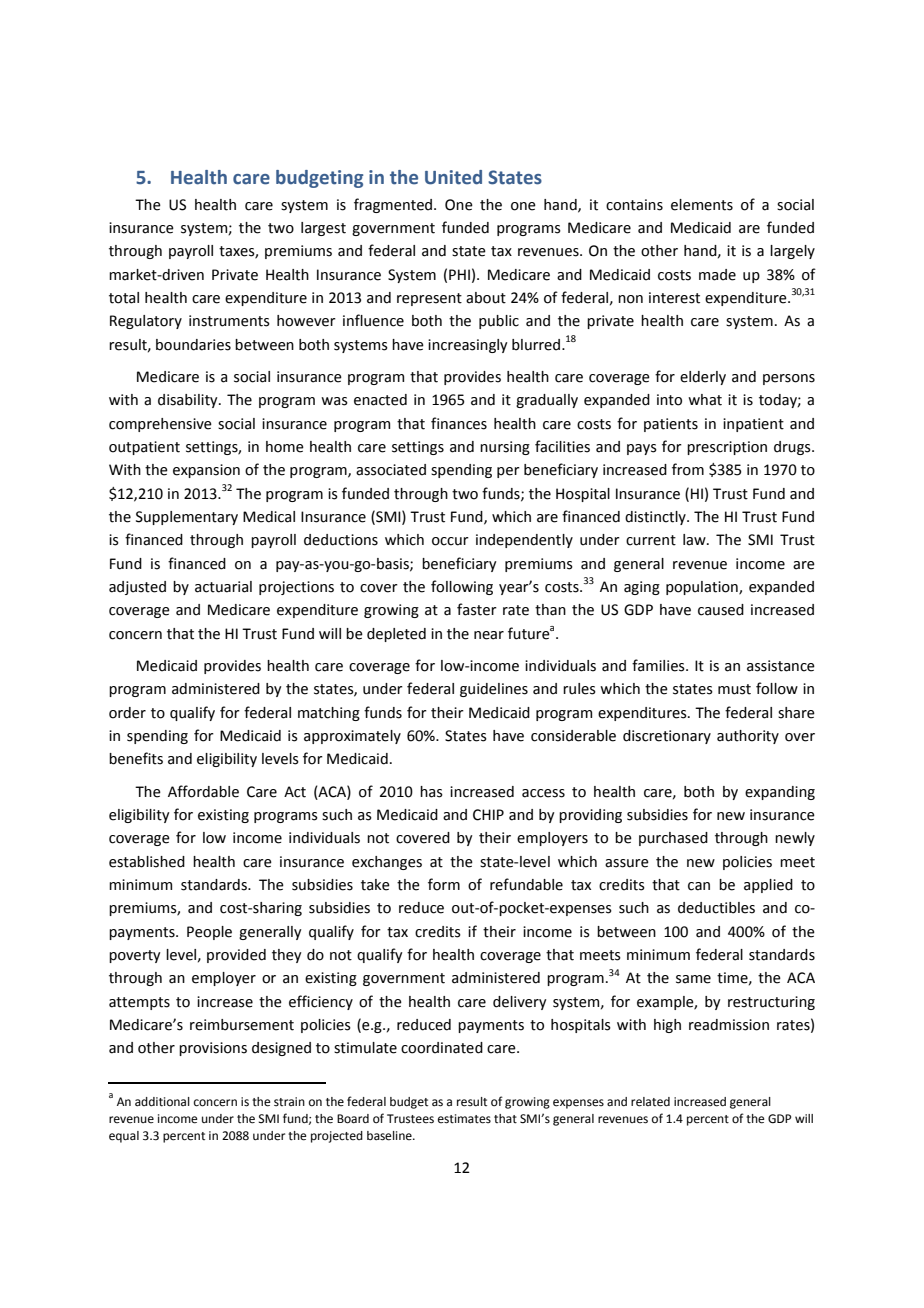 The image size is (924, 1308). Describe the element at coordinates (464, 1119) in the document. I see `estimates` at that location.
